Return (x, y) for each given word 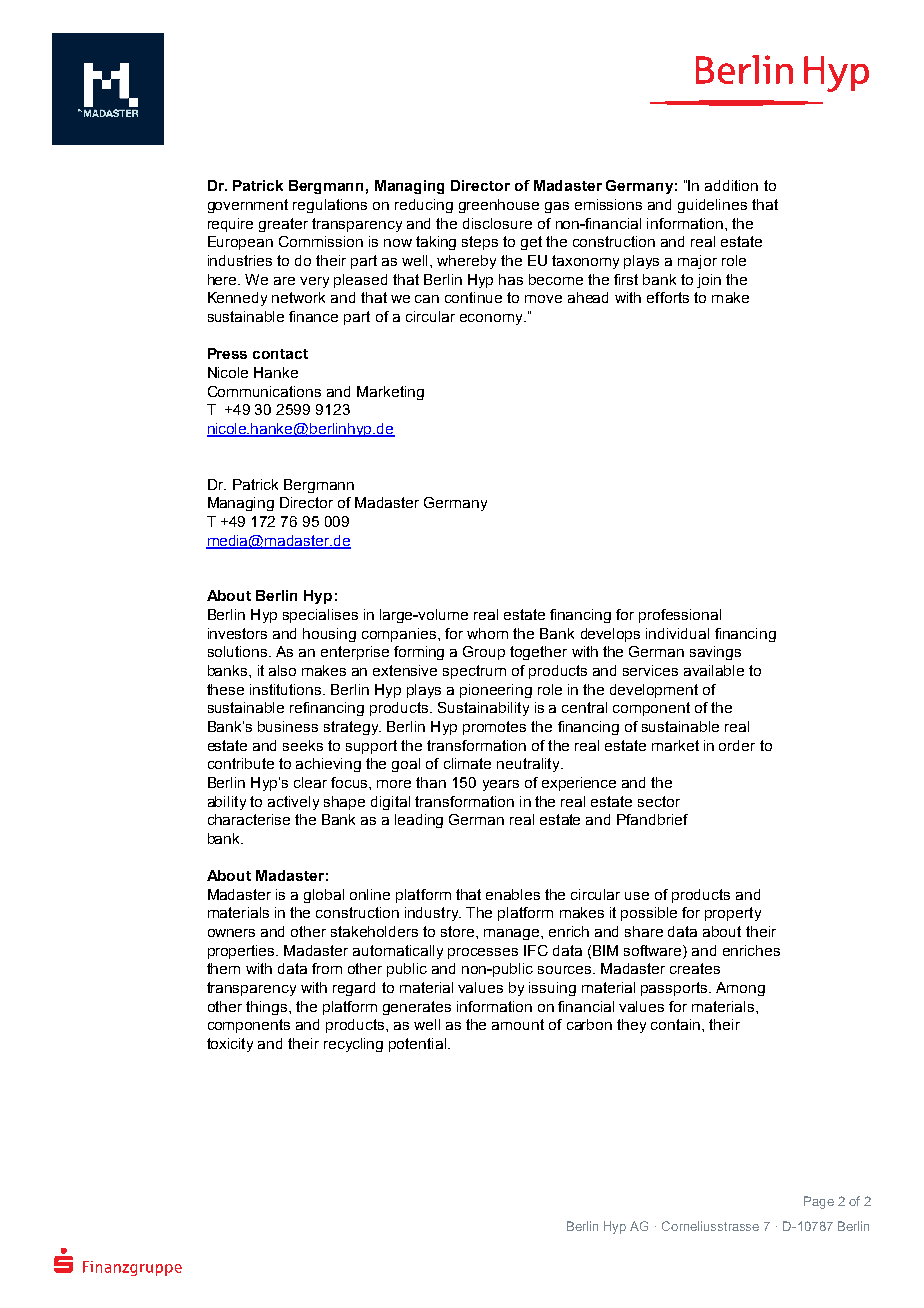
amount (518, 1024)
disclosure (497, 223)
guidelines (712, 206)
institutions (287, 689)
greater (283, 225)
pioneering (496, 691)
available (714, 670)
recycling (353, 1045)
